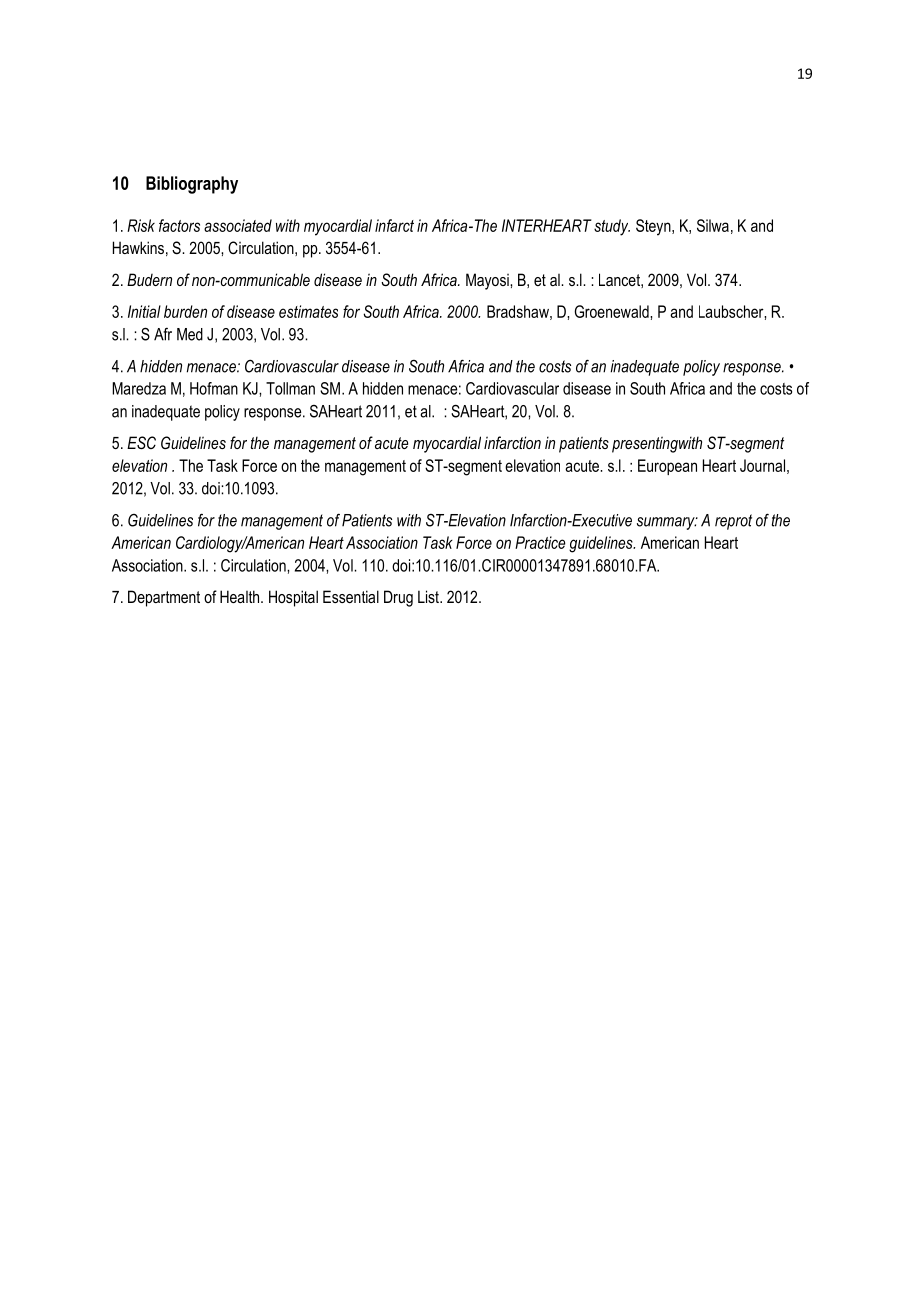 This page has width=924, height=1308. What do you see at coordinates (398, 598) in the page?
I see `Drug` at bounding box center [398, 598].
